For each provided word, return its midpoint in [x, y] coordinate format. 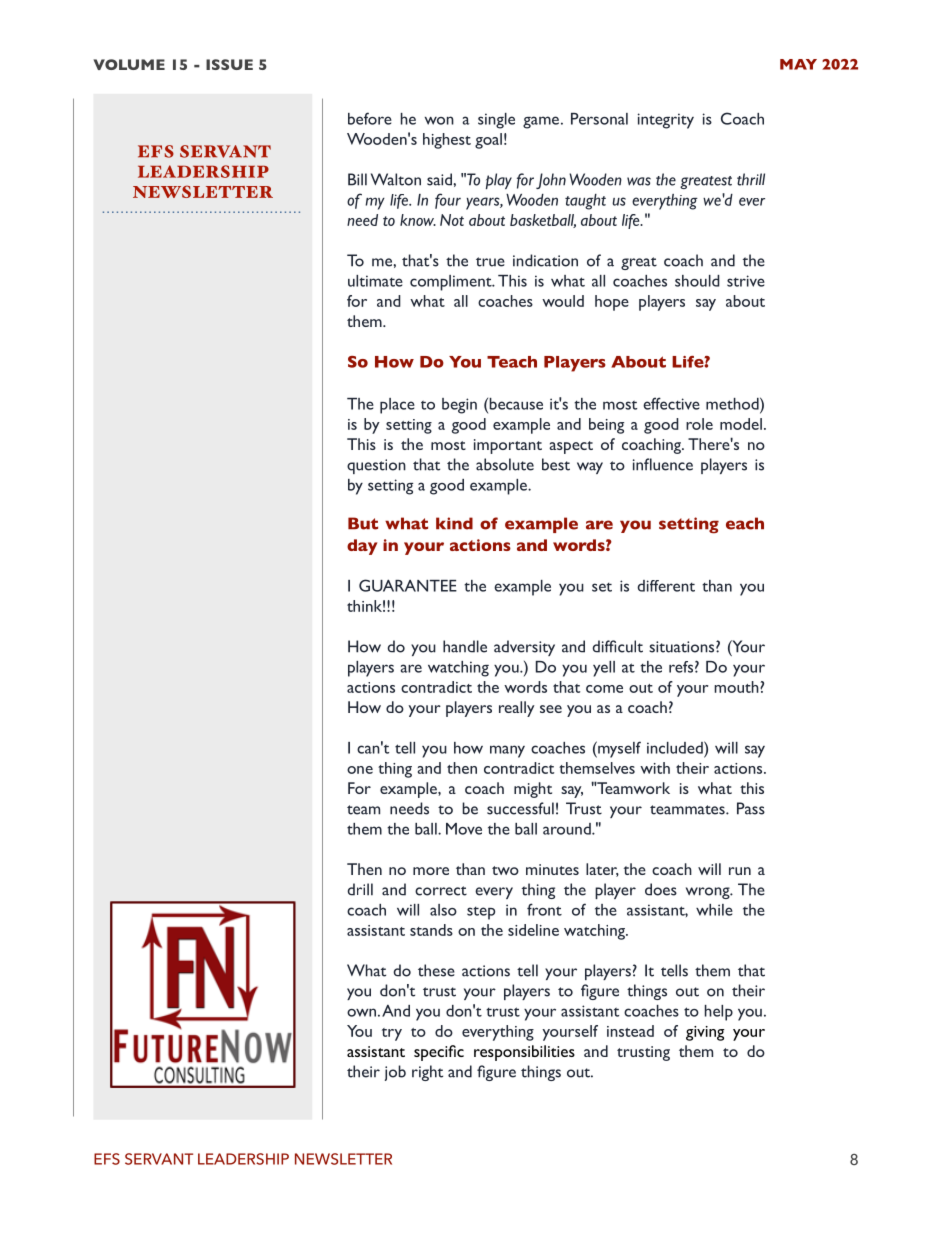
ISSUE [229, 64]
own [361, 1012]
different [666, 586]
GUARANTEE [408, 585]
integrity [666, 121]
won [439, 120]
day [362, 547]
